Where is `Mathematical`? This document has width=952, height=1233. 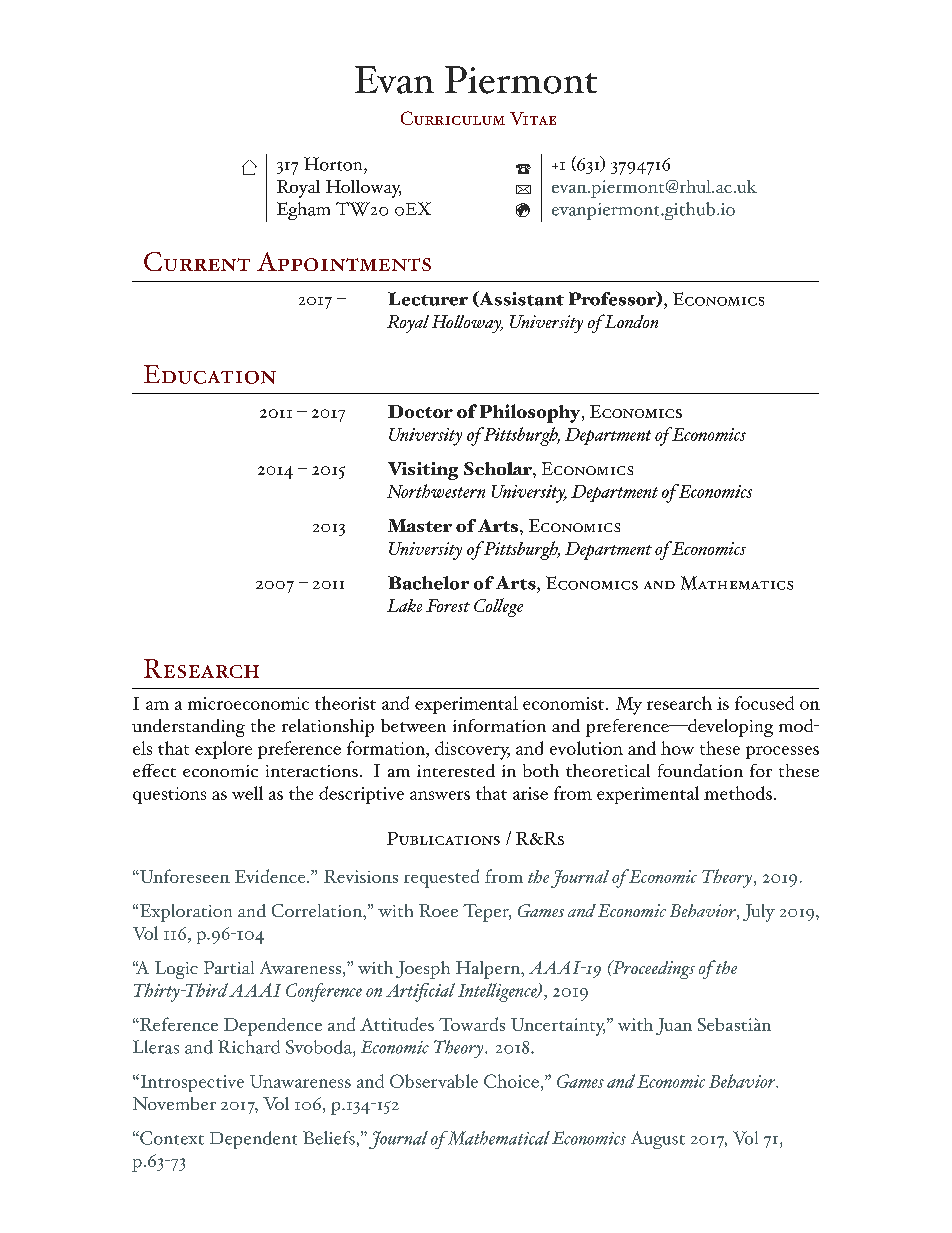
Mathematical is located at coordinates (497, 1138).
